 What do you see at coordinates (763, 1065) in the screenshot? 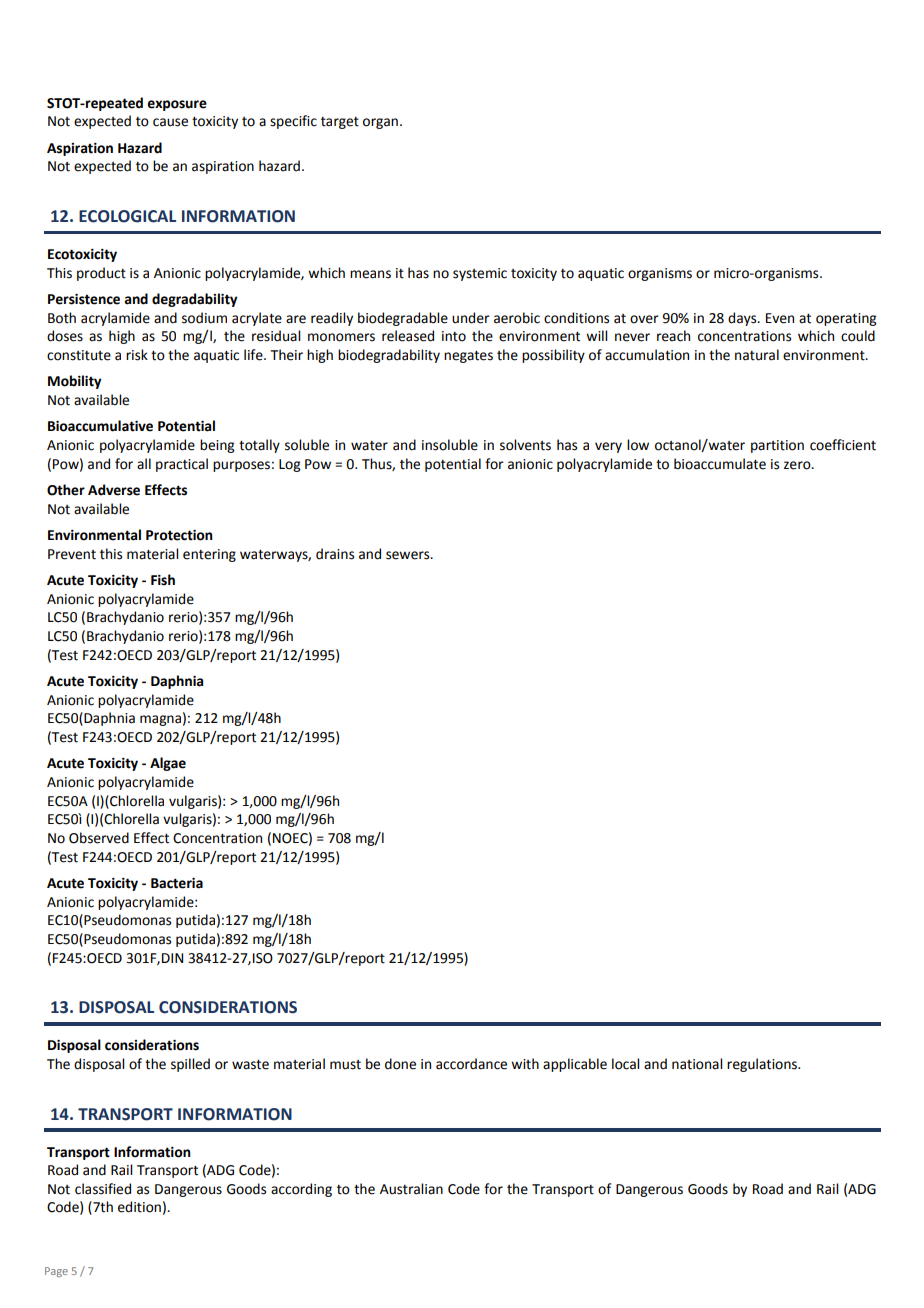
I see `regulations` at bounding box center [763, 1065].
